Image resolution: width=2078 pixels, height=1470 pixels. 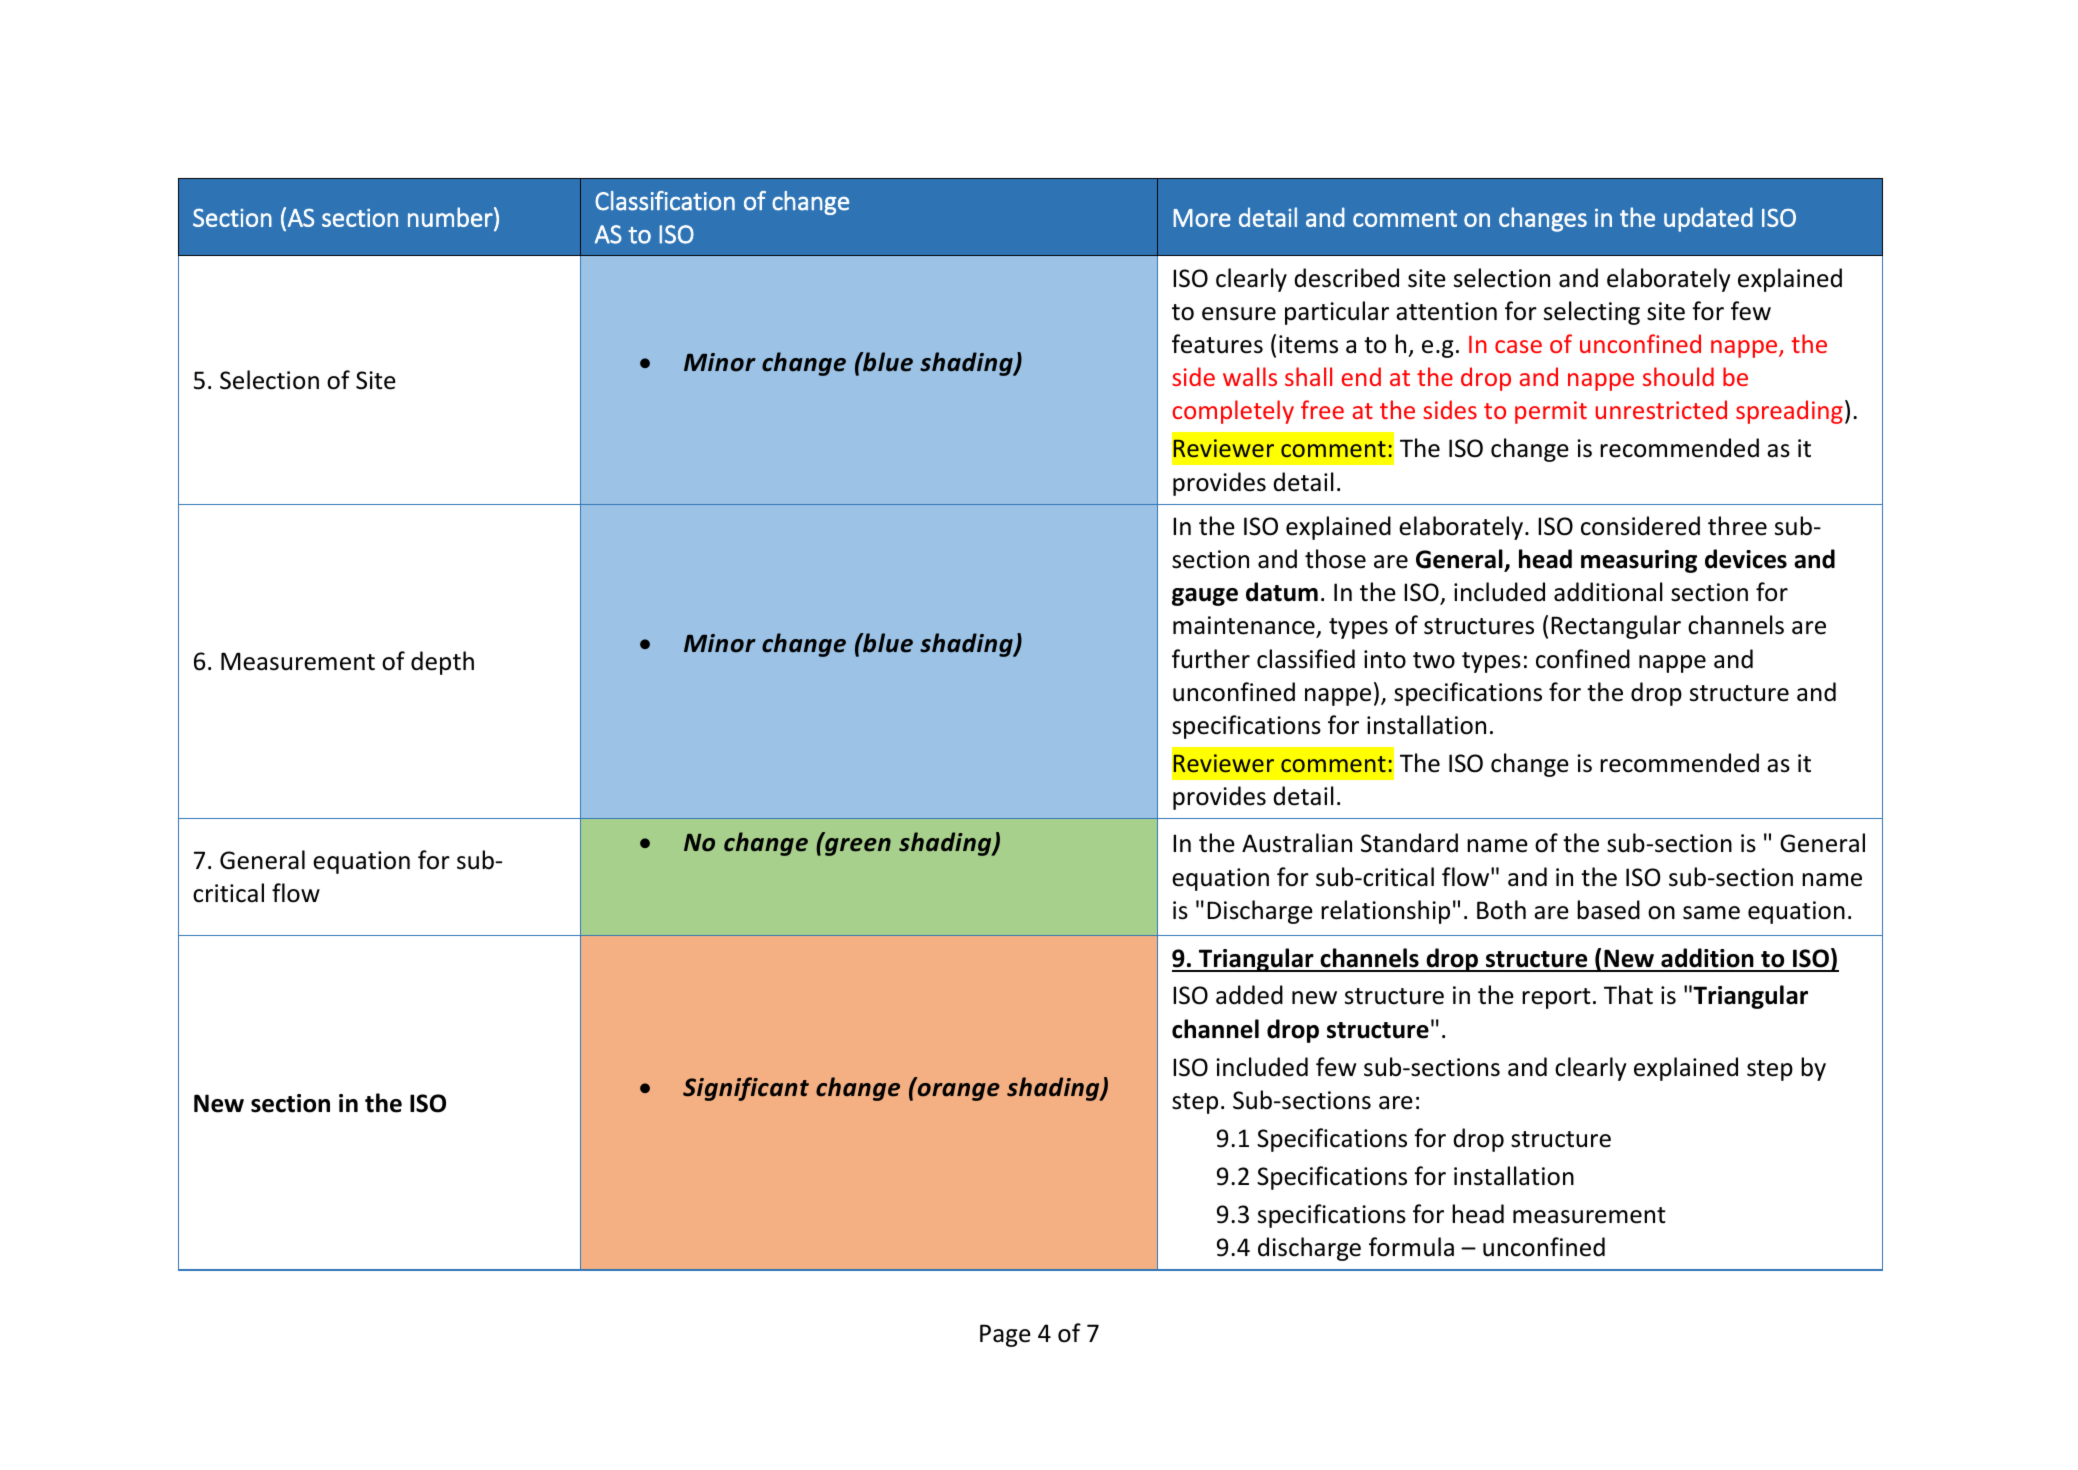 What do you see at coordinates (858, 847) in the image?
I see `green` at bounding box center [858, 847].
